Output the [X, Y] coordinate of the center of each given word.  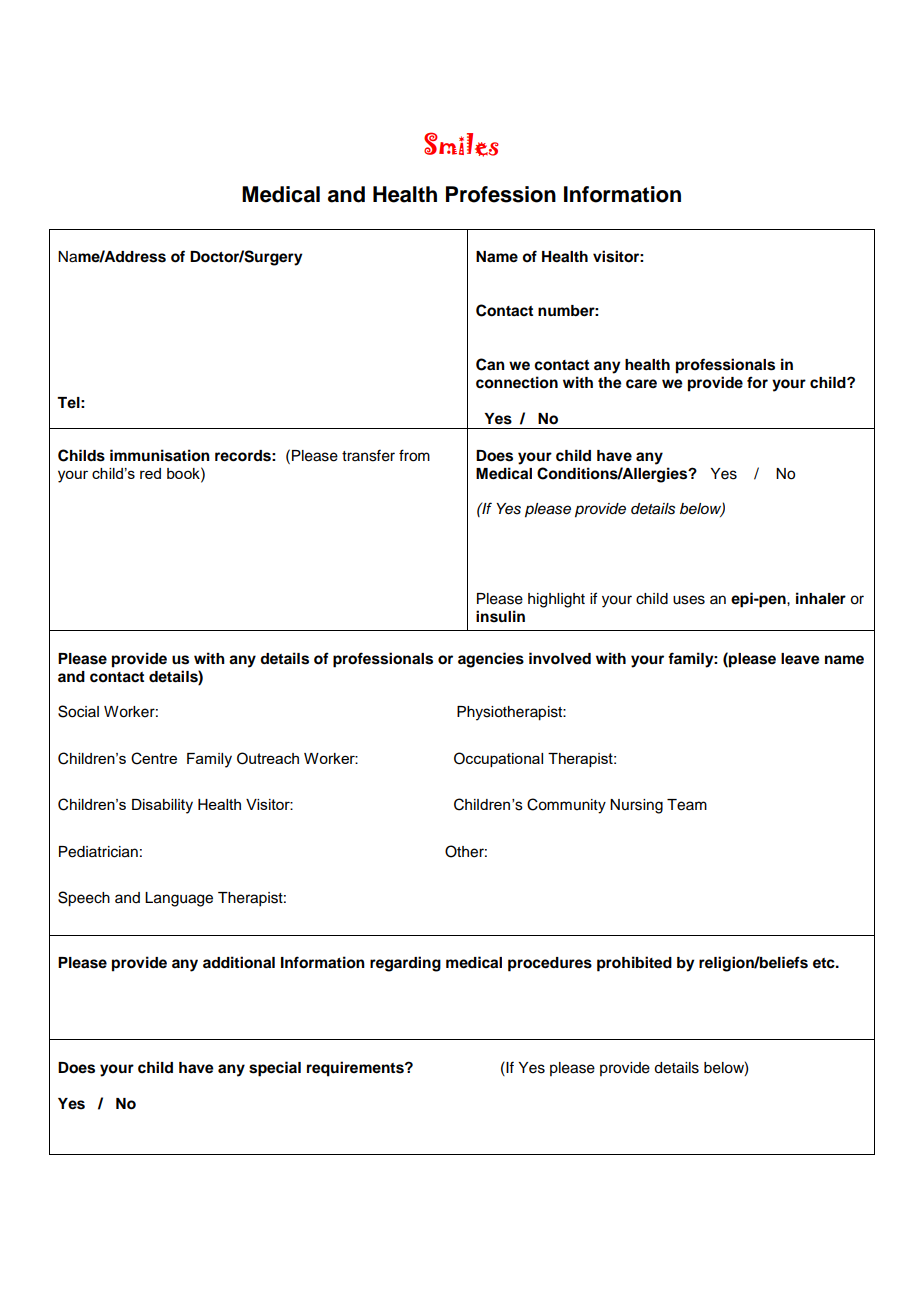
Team [687, 805]
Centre [154, 758]
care [641, 384]
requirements [356, 1069]
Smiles [461, 144]
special [275, 1069]
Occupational [498, 759]
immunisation [160, 455]
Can [490, 364]
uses [689, 600]
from [414, 455]
